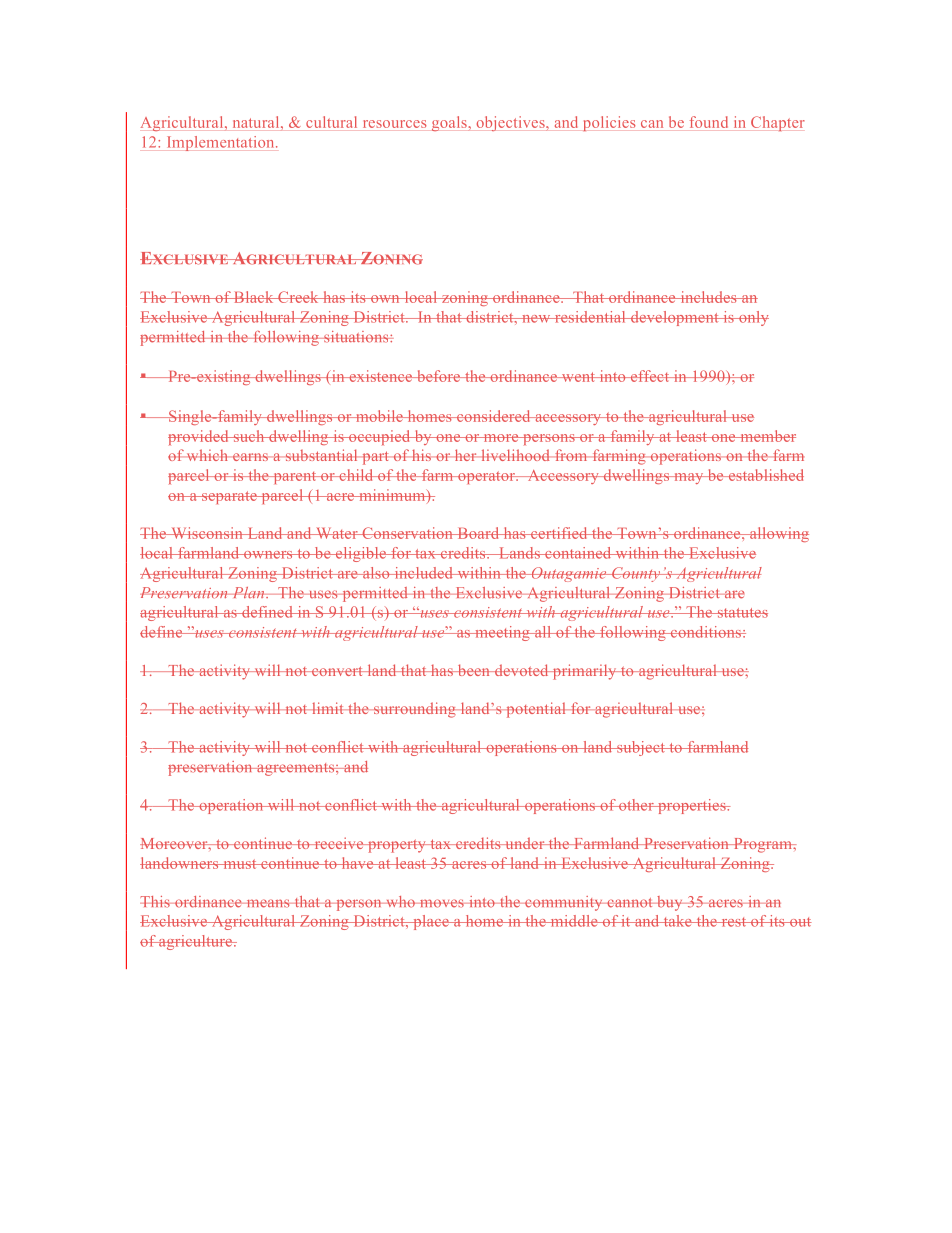 The image size is (952, 1233). Describe the element at coordinates (494, 416) in the page. I see `considered` at that location.
